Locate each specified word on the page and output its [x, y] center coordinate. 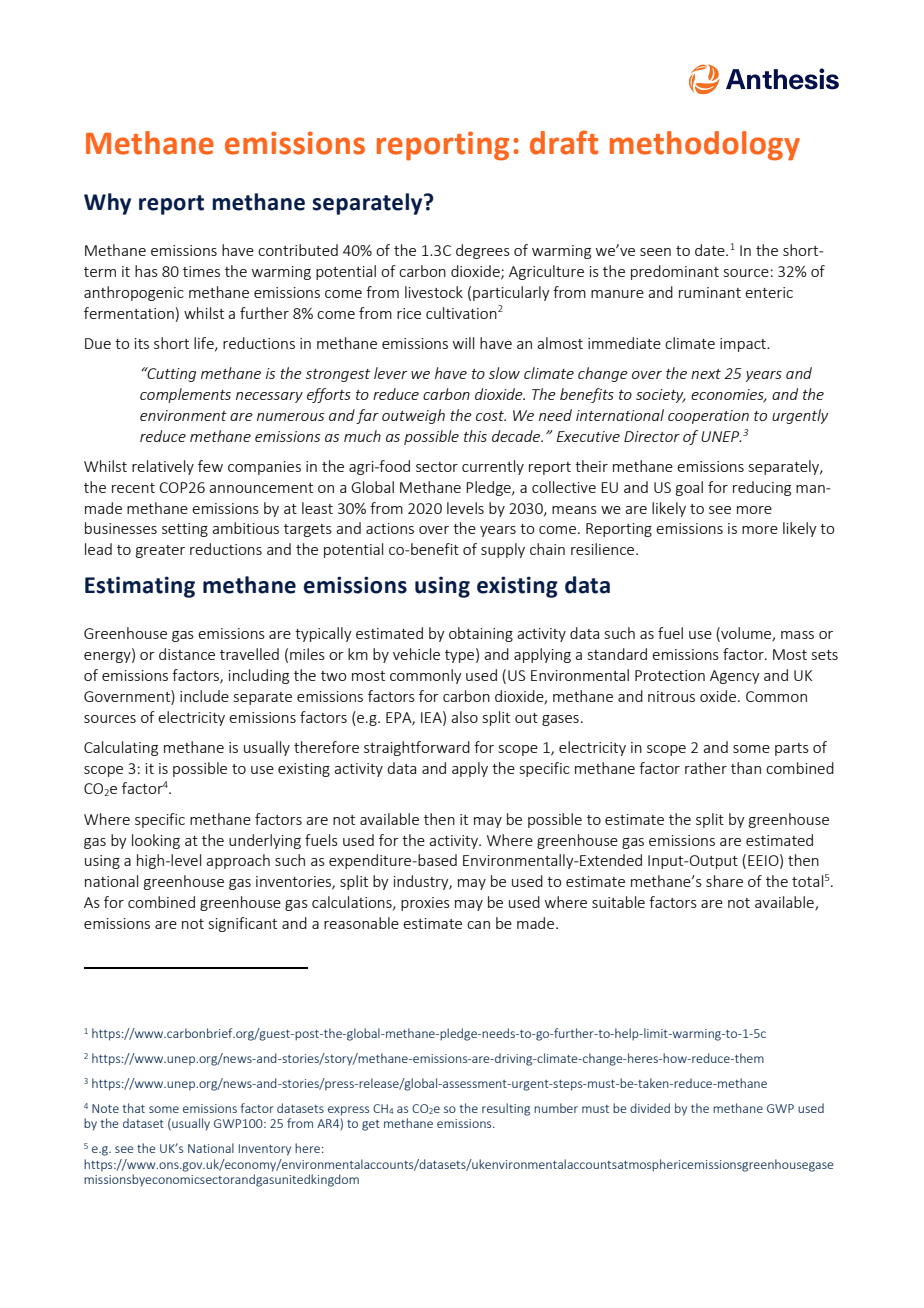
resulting [506, 1109]
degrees [483, 251]
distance [187, 654]
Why [107, 204]
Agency [735, 677]
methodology [705, 146]
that [133, 1108]
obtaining [481, 634]
